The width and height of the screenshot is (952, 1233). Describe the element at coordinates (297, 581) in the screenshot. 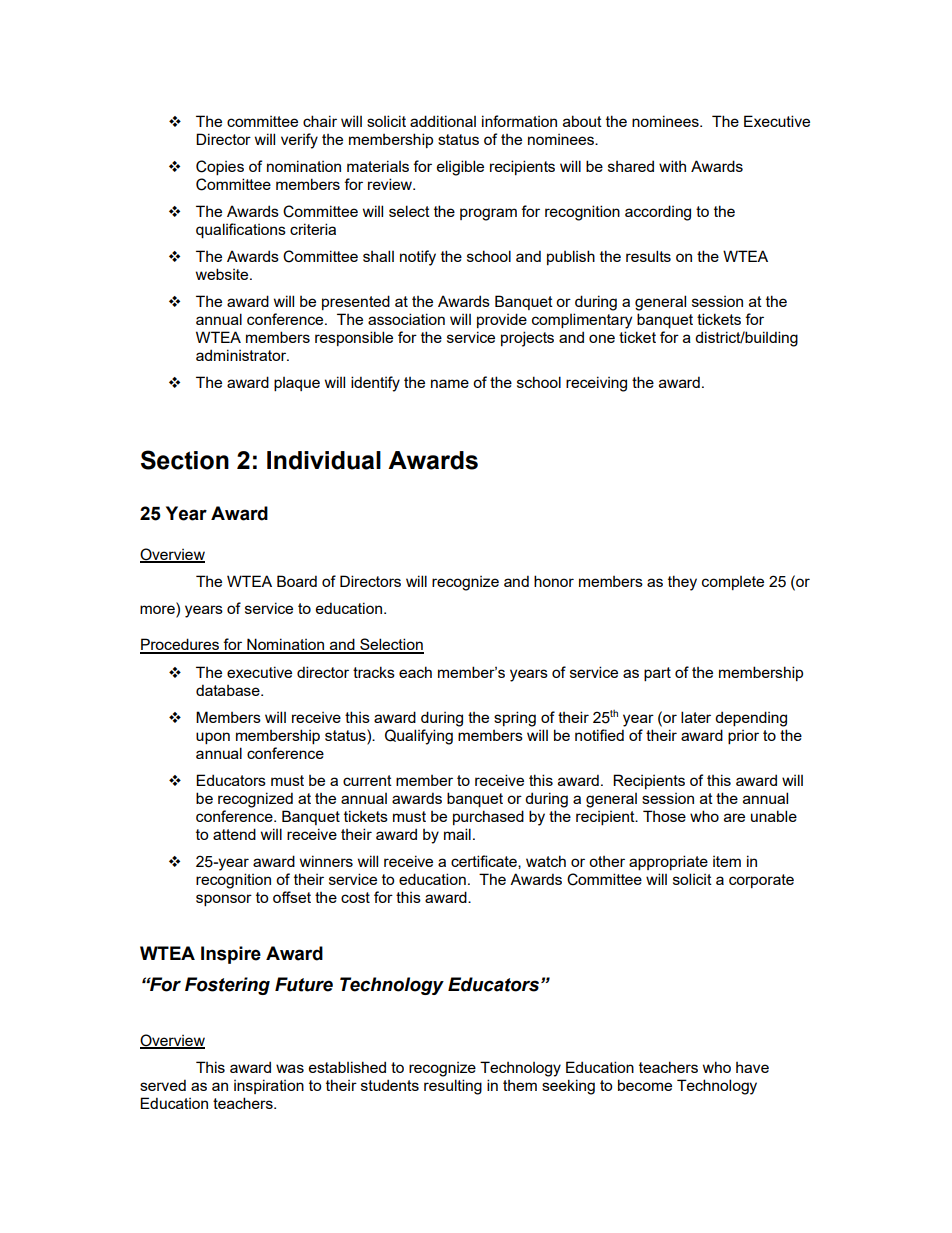

I see `Board` at that location.
